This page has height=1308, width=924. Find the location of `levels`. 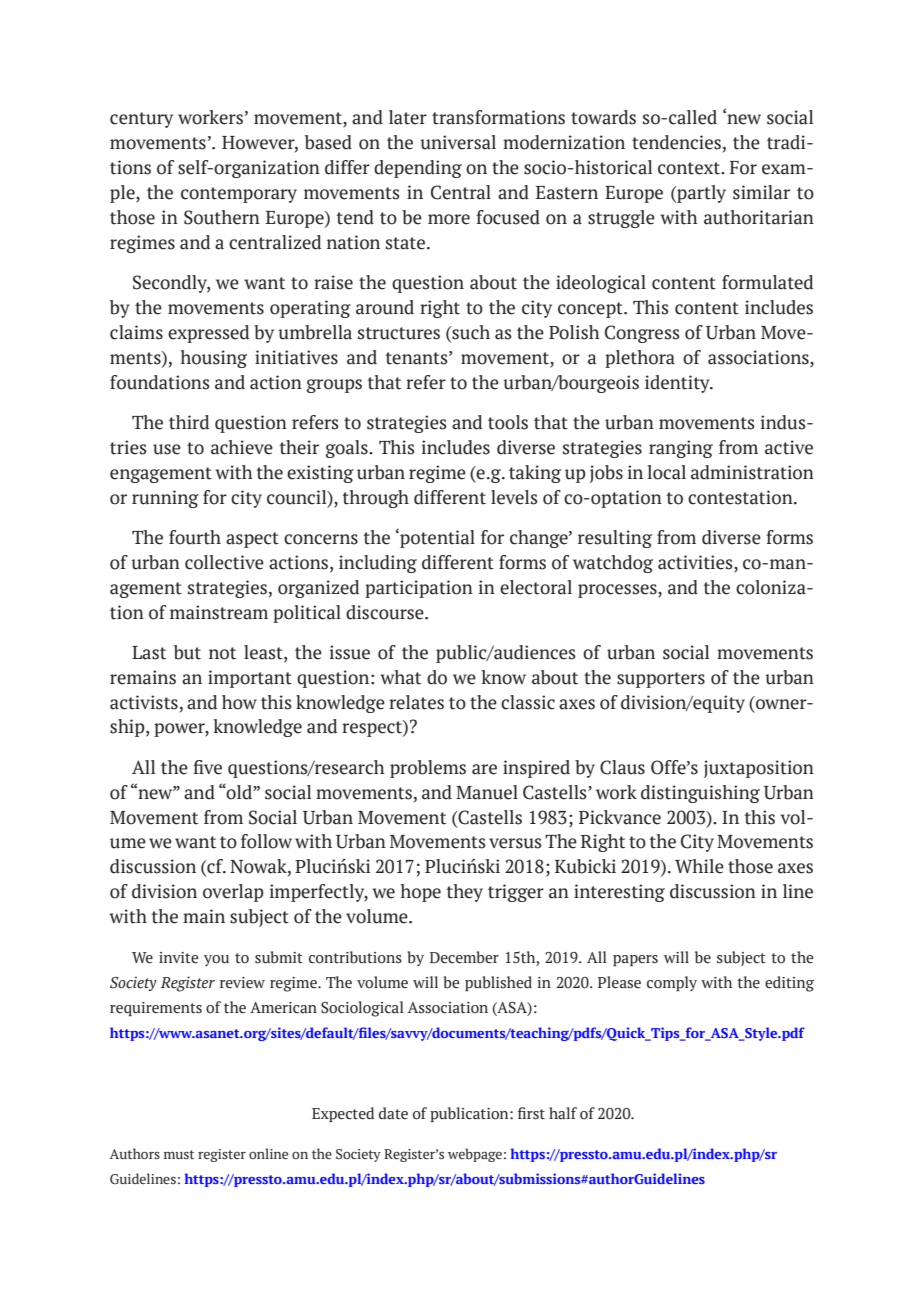

levels is located at coordinates (514, 497).
